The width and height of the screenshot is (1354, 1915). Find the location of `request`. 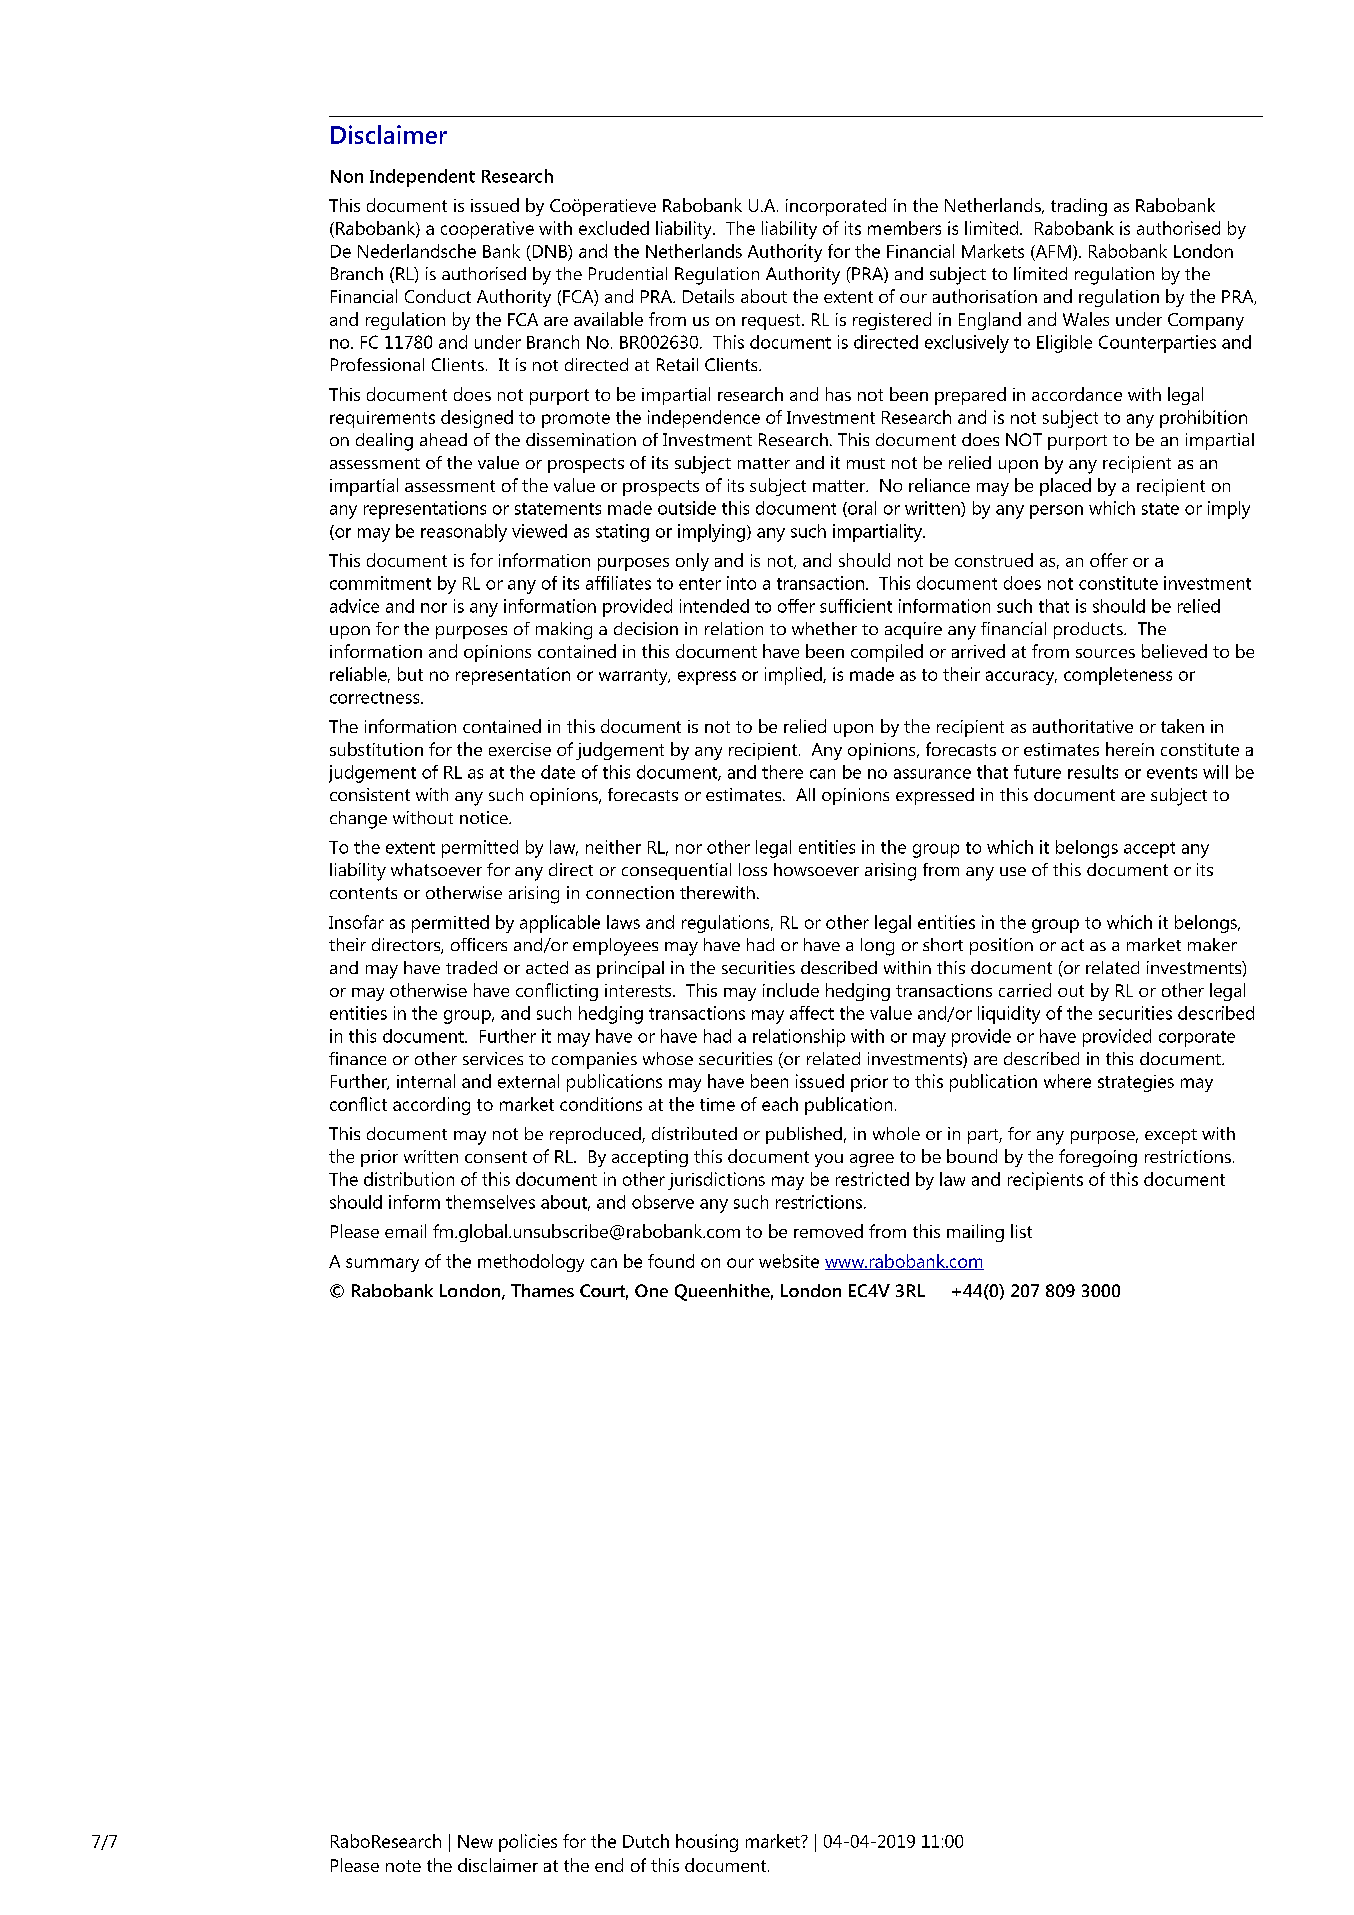

request is located at coordinates (772, 322).
